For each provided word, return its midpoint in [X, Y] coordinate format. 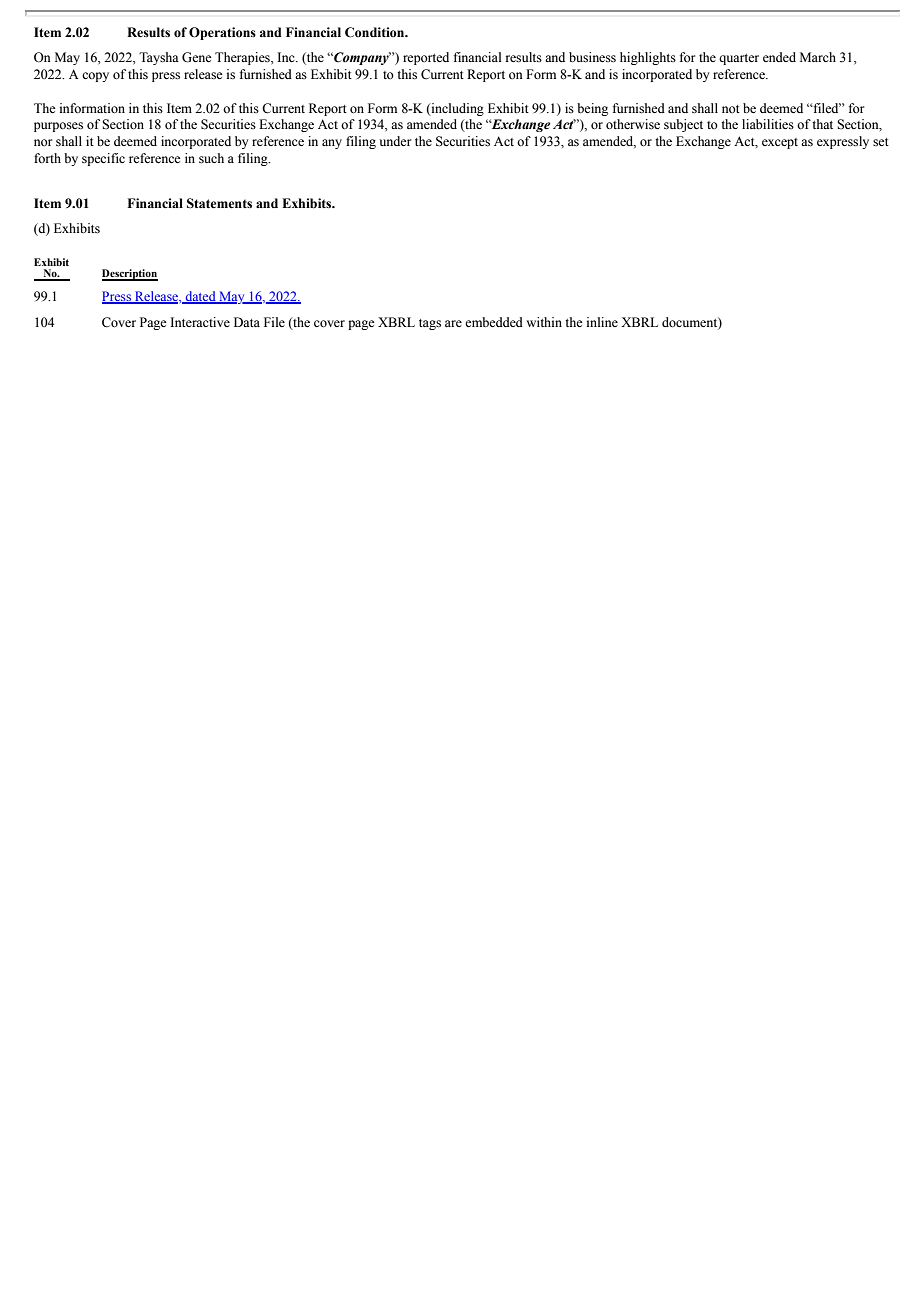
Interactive [200, 322]
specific [103, 159]
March [818, 57]
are [453, 323]
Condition [376, 32]
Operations [222, 33]
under [395, 141]
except [780, 143]
